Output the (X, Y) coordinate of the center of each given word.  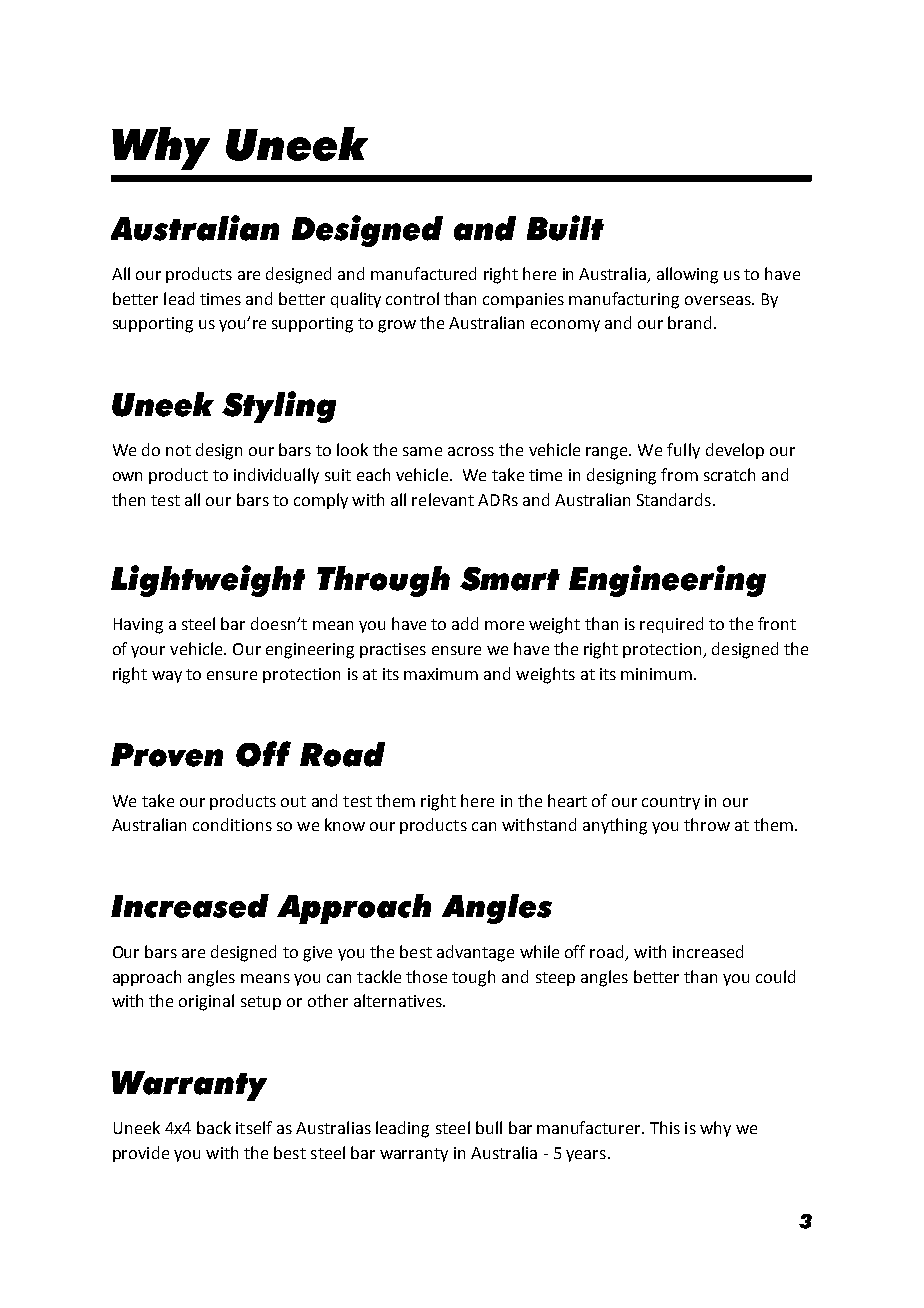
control (412, 298)
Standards (674, 499)
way (167, 677)
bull (489, 1127)
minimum (658, 674)
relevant (443, 499)
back (214, 1127)
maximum (441, 674)
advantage (475, 953)
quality (356, 300)
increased (708, 951)
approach (147, 978)
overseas (719, 300)
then (128, 499)
